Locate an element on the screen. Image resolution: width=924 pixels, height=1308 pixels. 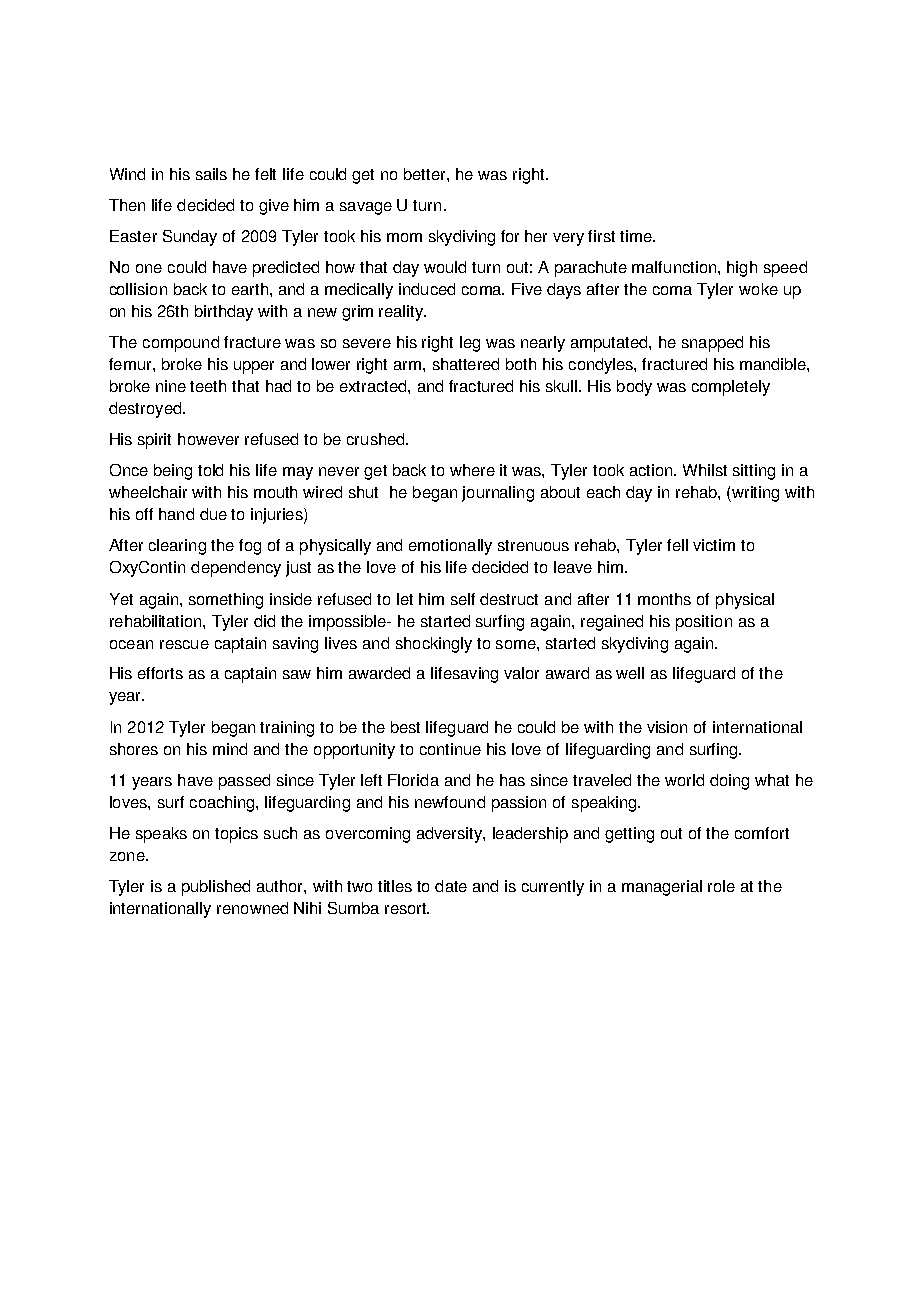
published is located at coordinates (216, 888).
